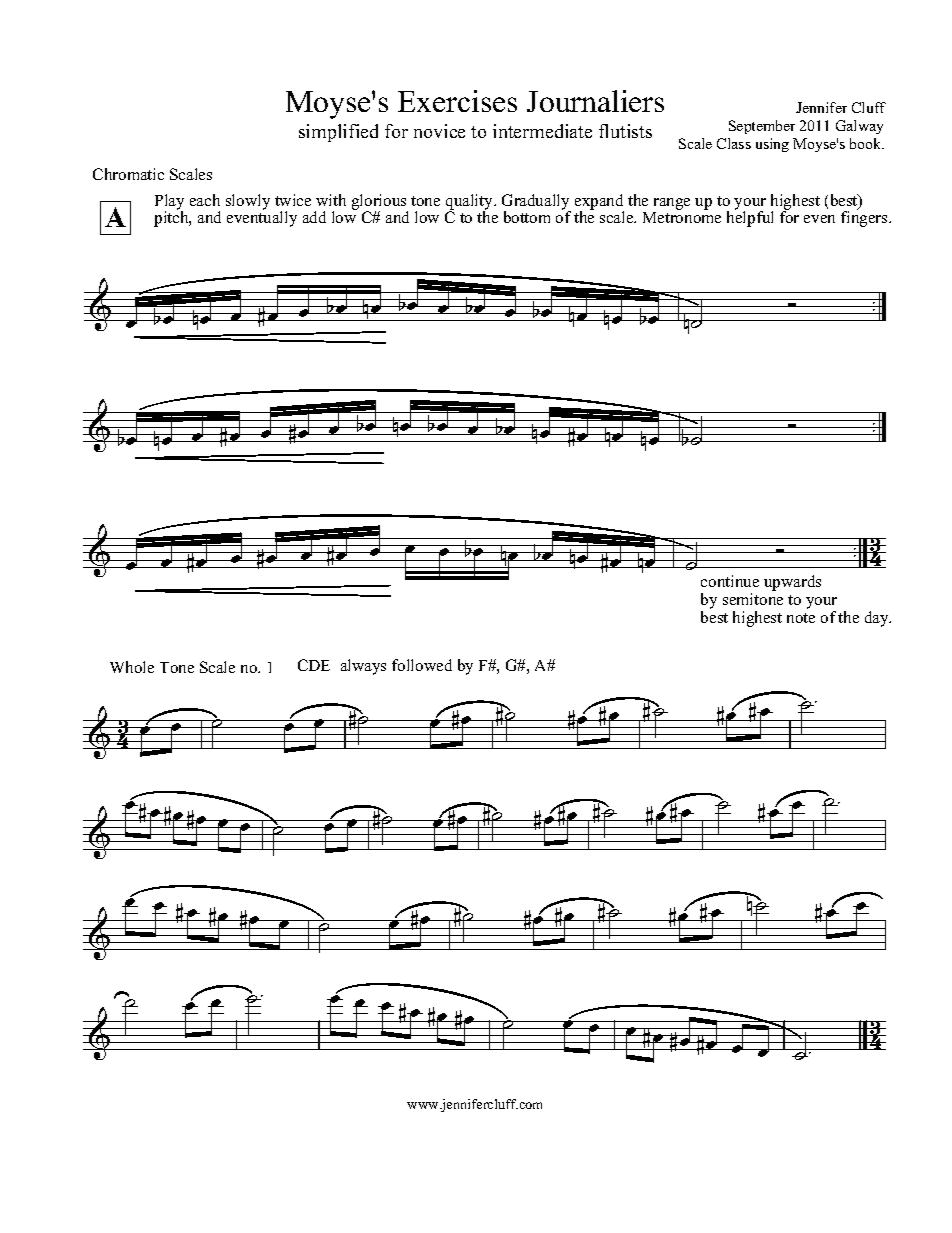 The image size is (952, 1233). Describe the element at coordinates (750, 218) in the image. I see `helpful` at that location.
